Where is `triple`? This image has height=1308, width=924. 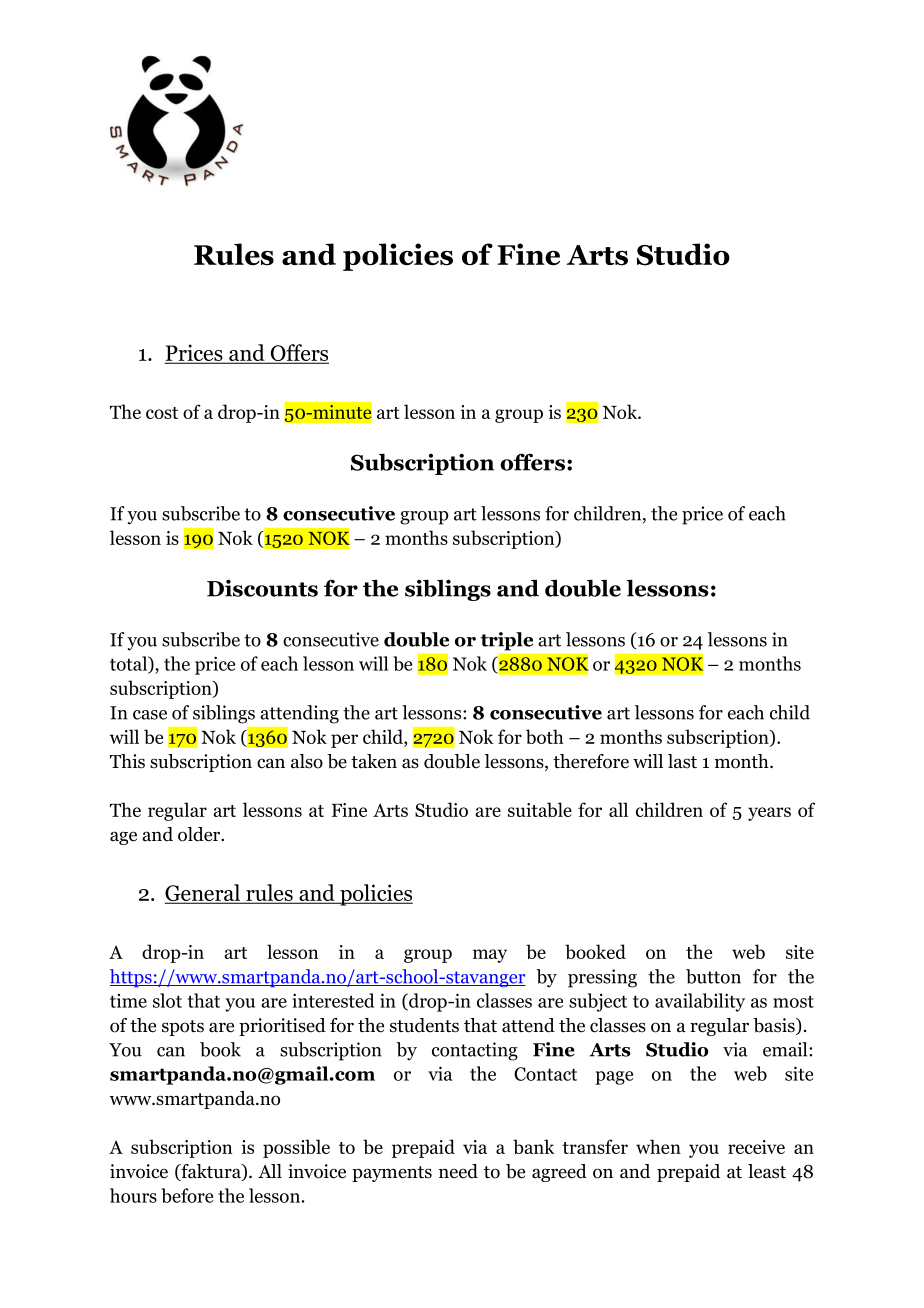 triple is located at coordinates (507, 641).
